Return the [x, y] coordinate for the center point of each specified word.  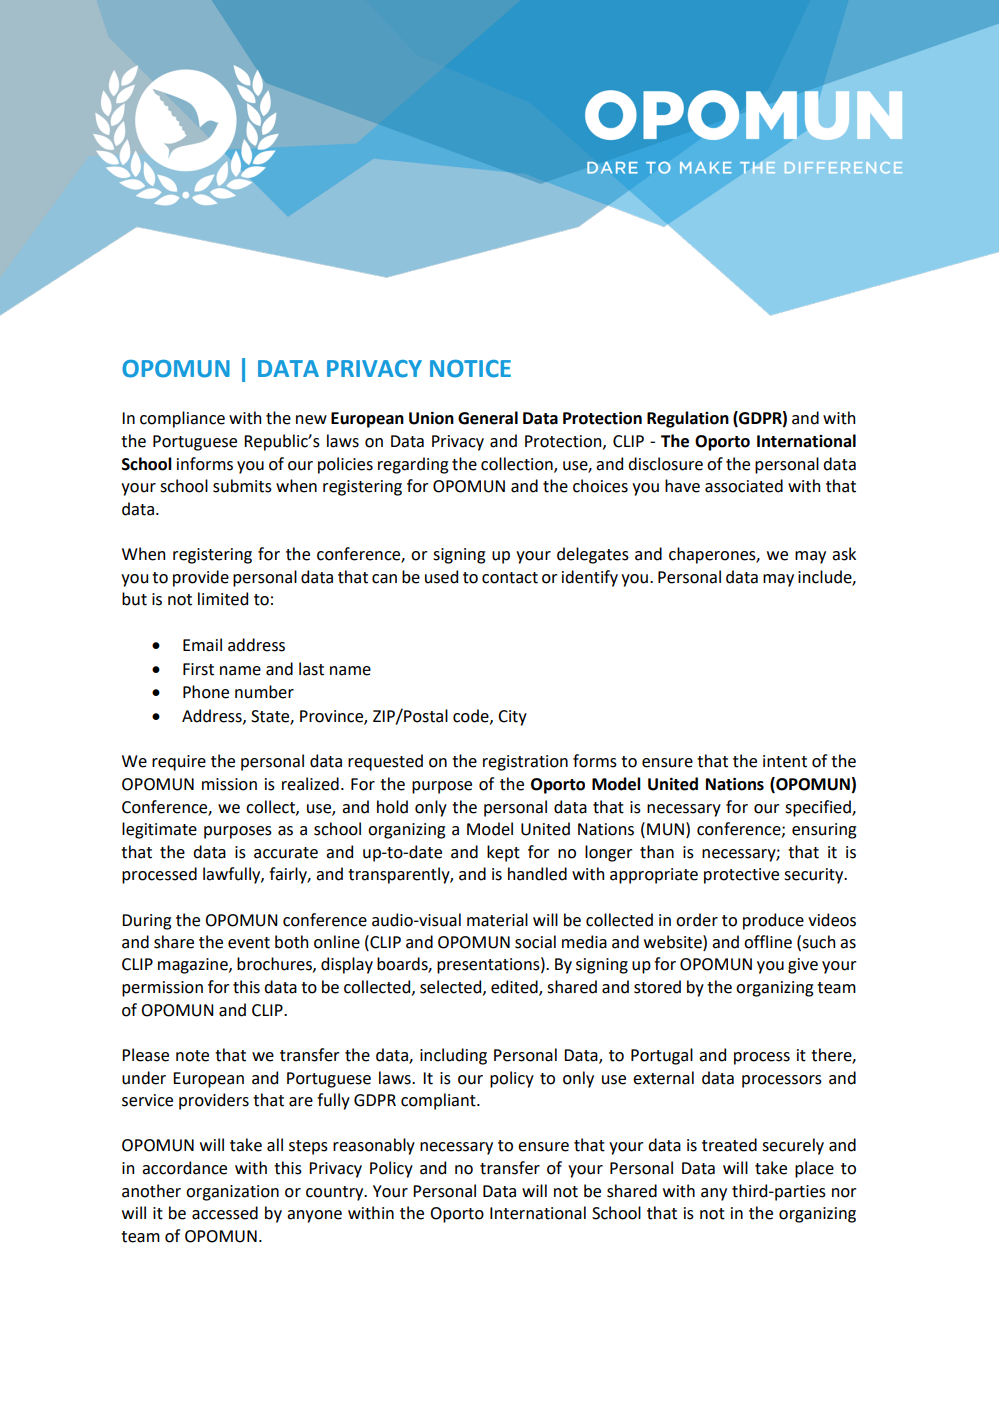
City [512, 718]
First [198, 669]
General [488, 418]
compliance [182, 419]
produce [773, 921]
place [814, 1169]
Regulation [688, 419]
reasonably [374, 1146]
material [497, 920]
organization [232, 1193]
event [249, 943]
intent [785, 761]
